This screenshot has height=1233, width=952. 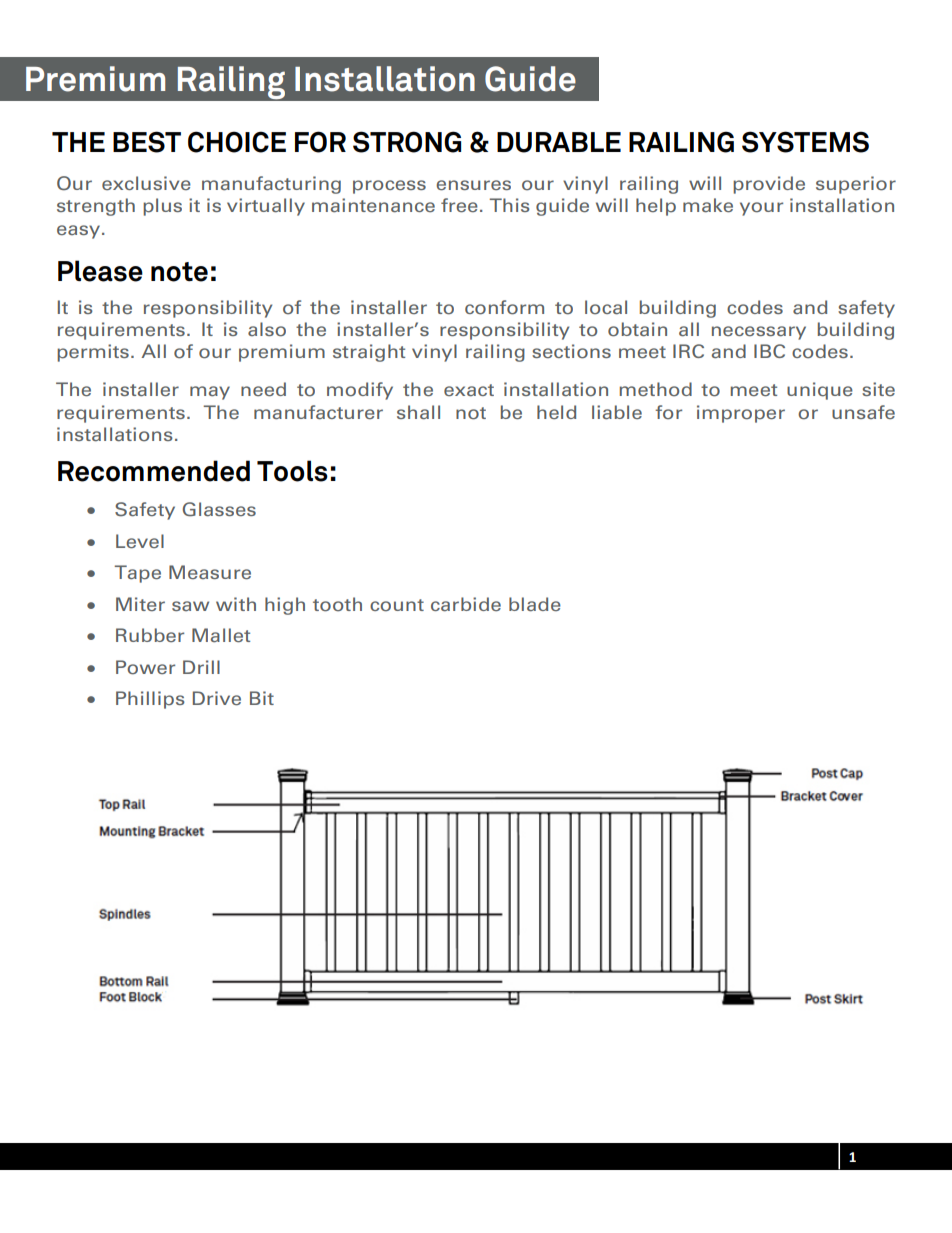 What do you see at coordinates (418, 412) in the screenshot?
I see `shall` at bounding box center [418, 412].
